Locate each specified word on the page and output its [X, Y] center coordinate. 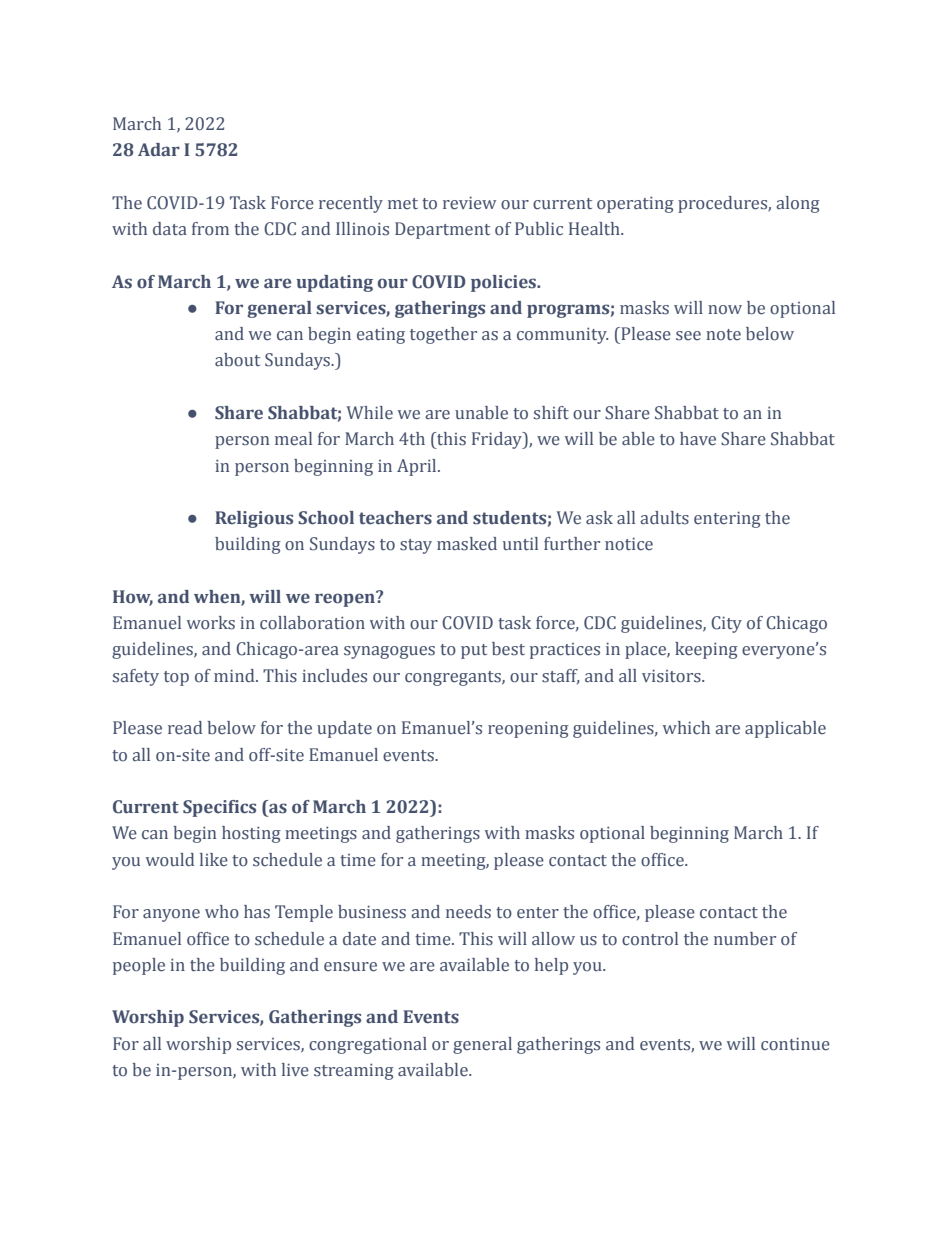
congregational [368, 1045]
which [686, 728]
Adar [159, 149]
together [443, 335]
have [698, 439]
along [798, 204]
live [295, 1070]
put [474, 651]
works [211, 623]
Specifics [219, 808]
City [726, 624]
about [237, 360]
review [469, 203]
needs [468, 912]
